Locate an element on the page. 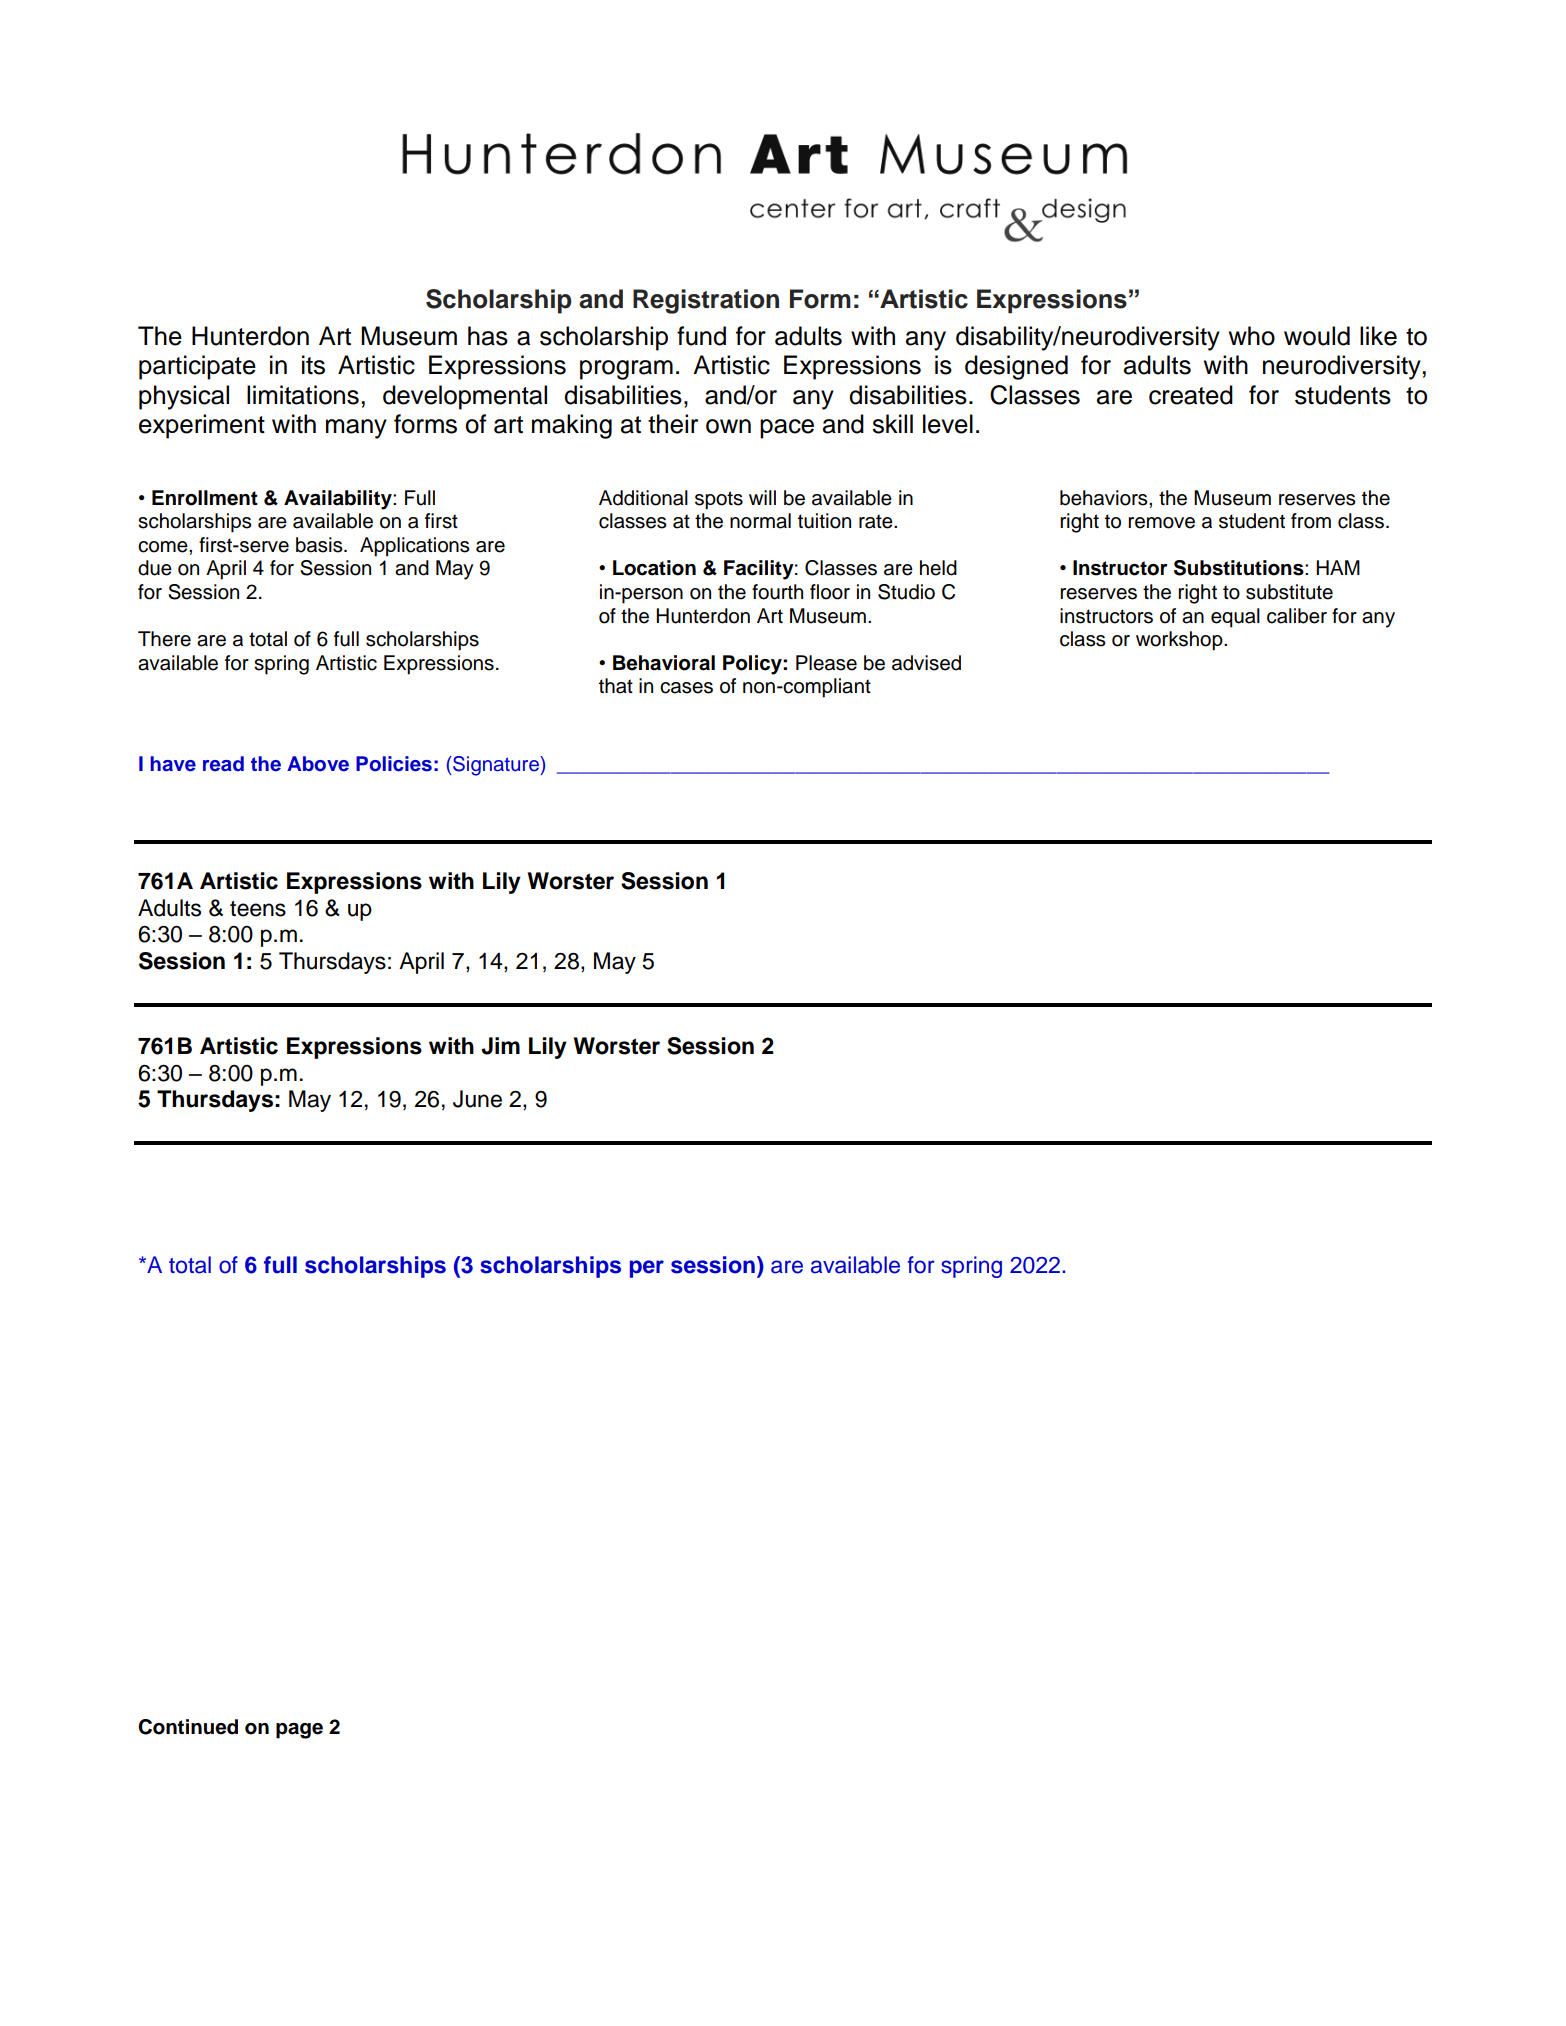 Image resolution: width=1566 pixels, height=2026 pixels. fund is located at coordinates (701, 336).
